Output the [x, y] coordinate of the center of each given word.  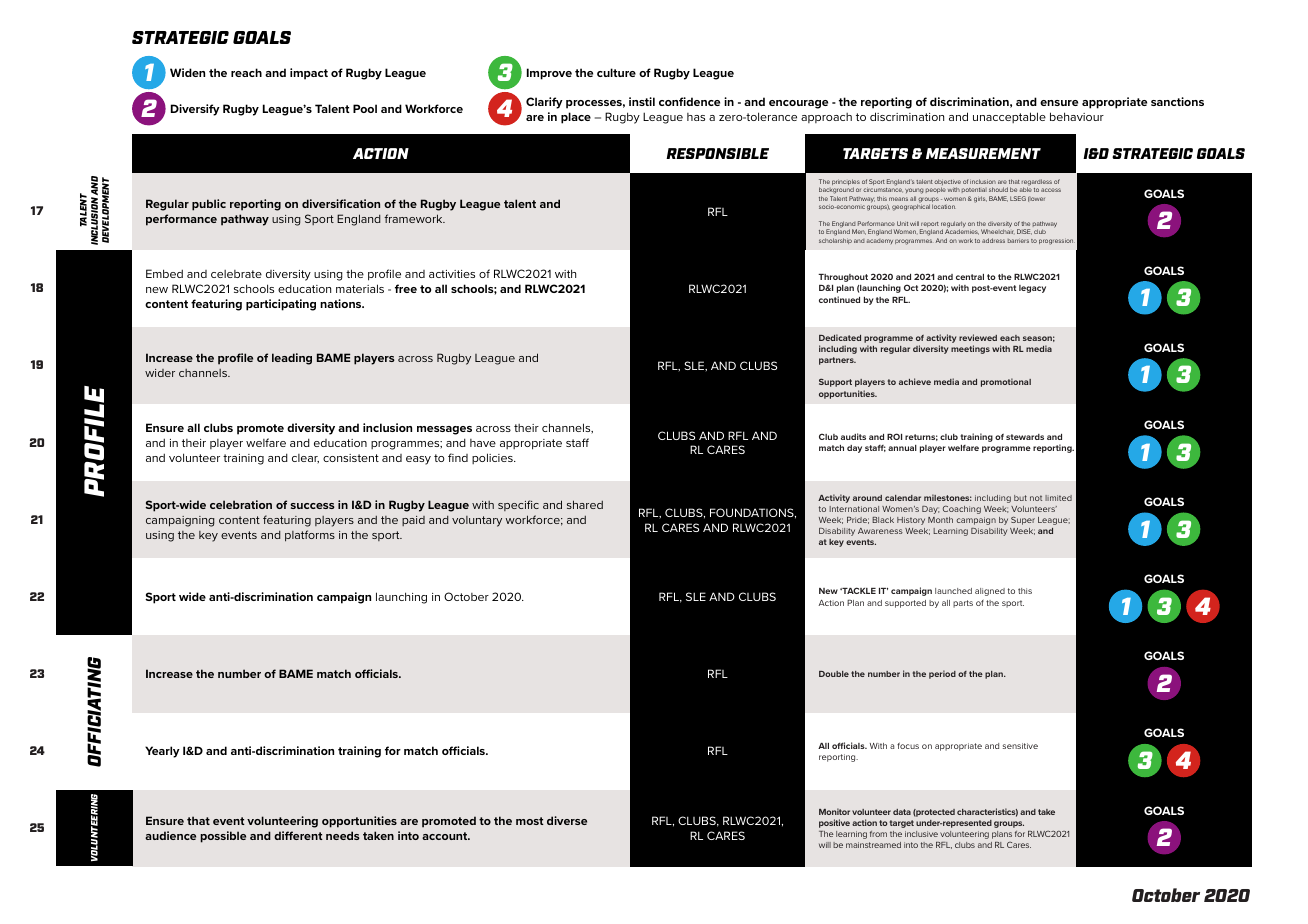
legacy [1032, 289]
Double [834, 674]
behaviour [1077, 116]
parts [963, 604]
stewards [1025, 437]
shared [585, 504]
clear [305, 459]
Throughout [843, 278]
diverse [567, 820]
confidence [689, 101]
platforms [310, 536]
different [298, 835]
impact [309, 74]
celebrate [236, 274]
